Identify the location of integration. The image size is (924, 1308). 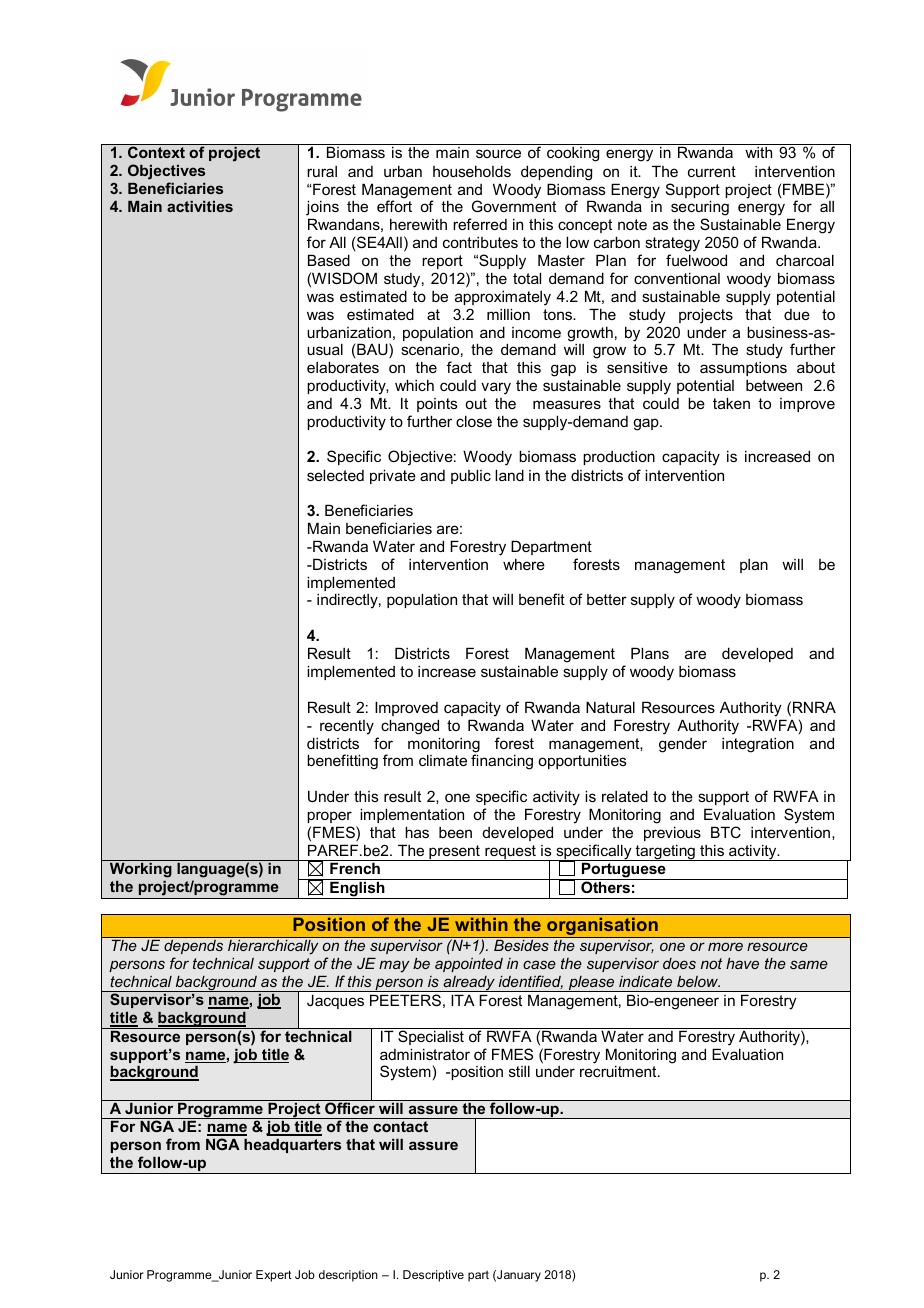
(758, 745).
